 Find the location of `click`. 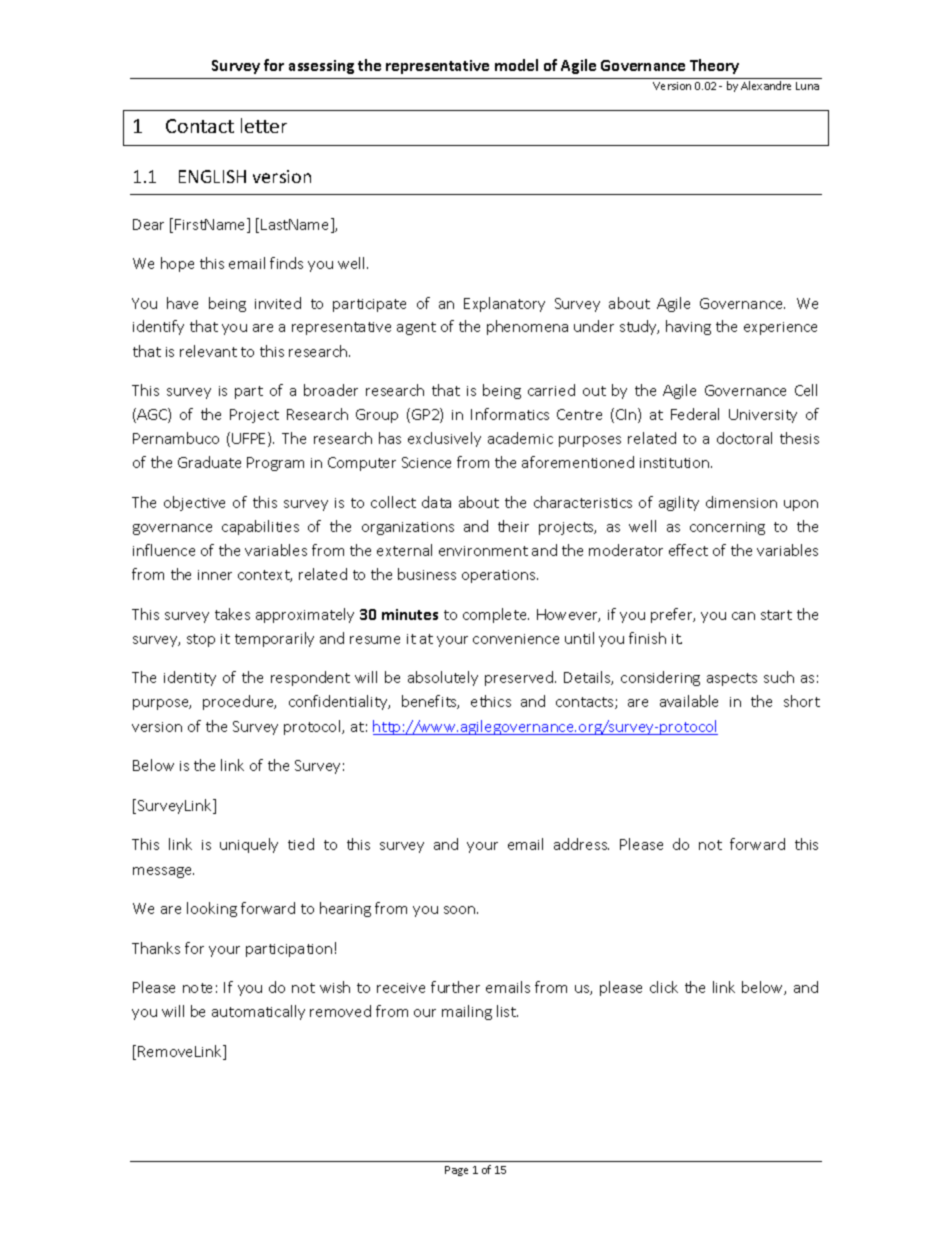

click is located at coordinates (664, 987).
